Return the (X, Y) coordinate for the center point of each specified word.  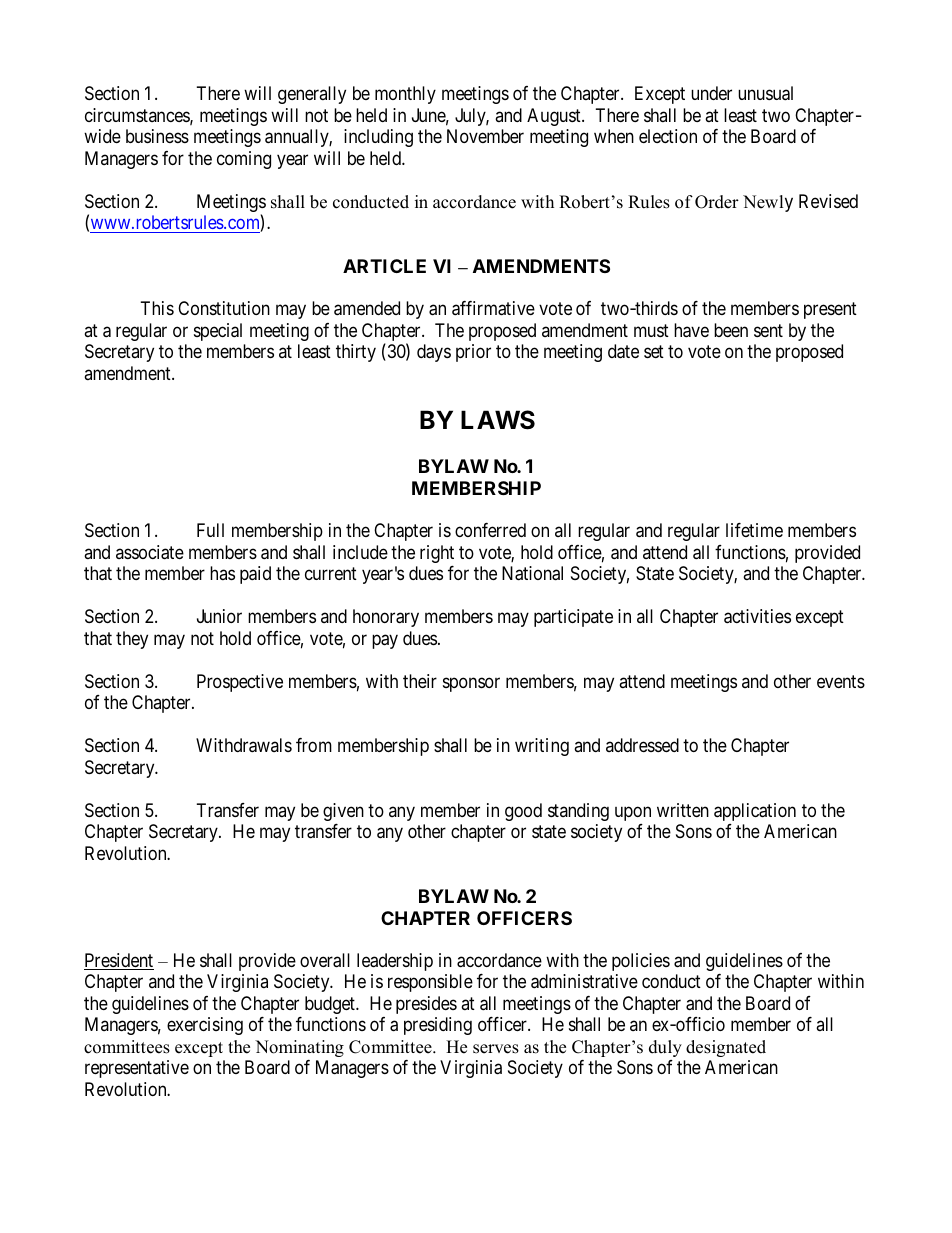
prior (473, 353)
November (485, 136)
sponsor (471, 684)
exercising (205, 1026)
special (218, 332)
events (841, 681)
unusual (765, 93)
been (731, 330)
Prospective (240, 683)
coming (244, 160)
